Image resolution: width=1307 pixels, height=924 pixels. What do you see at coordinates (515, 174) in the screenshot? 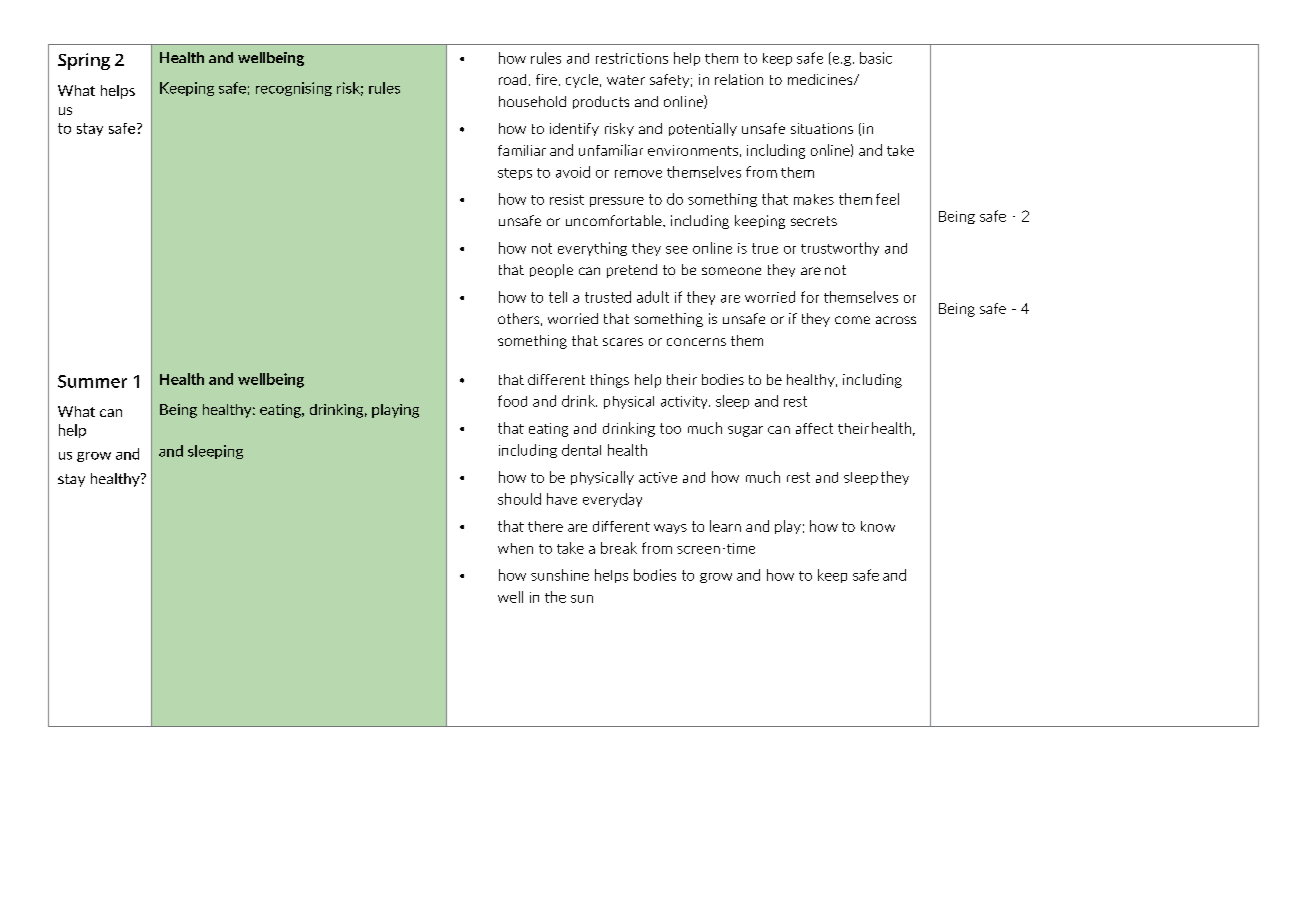
I see `steps` at bounding box center [515, 174].
